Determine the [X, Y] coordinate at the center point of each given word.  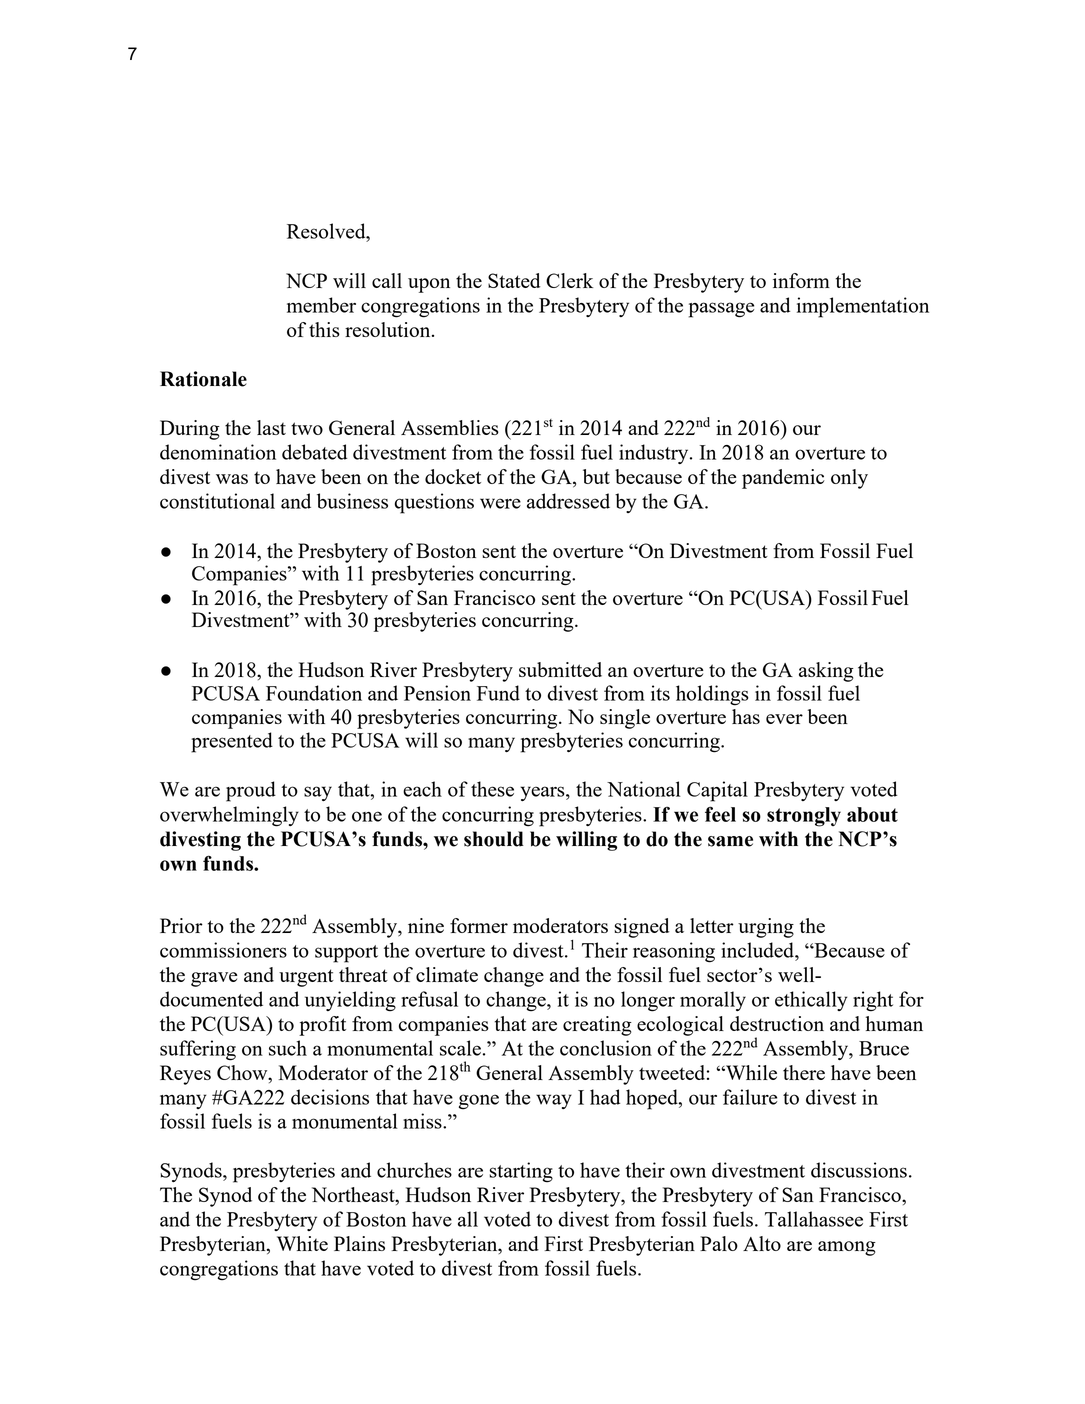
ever [784, 719]
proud [251, 791]
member [321, 305]
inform [801, 280]
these [492, 789]
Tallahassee [814, 1219]
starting [521, 1172]
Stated [514, 280]
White [302, 1243]
